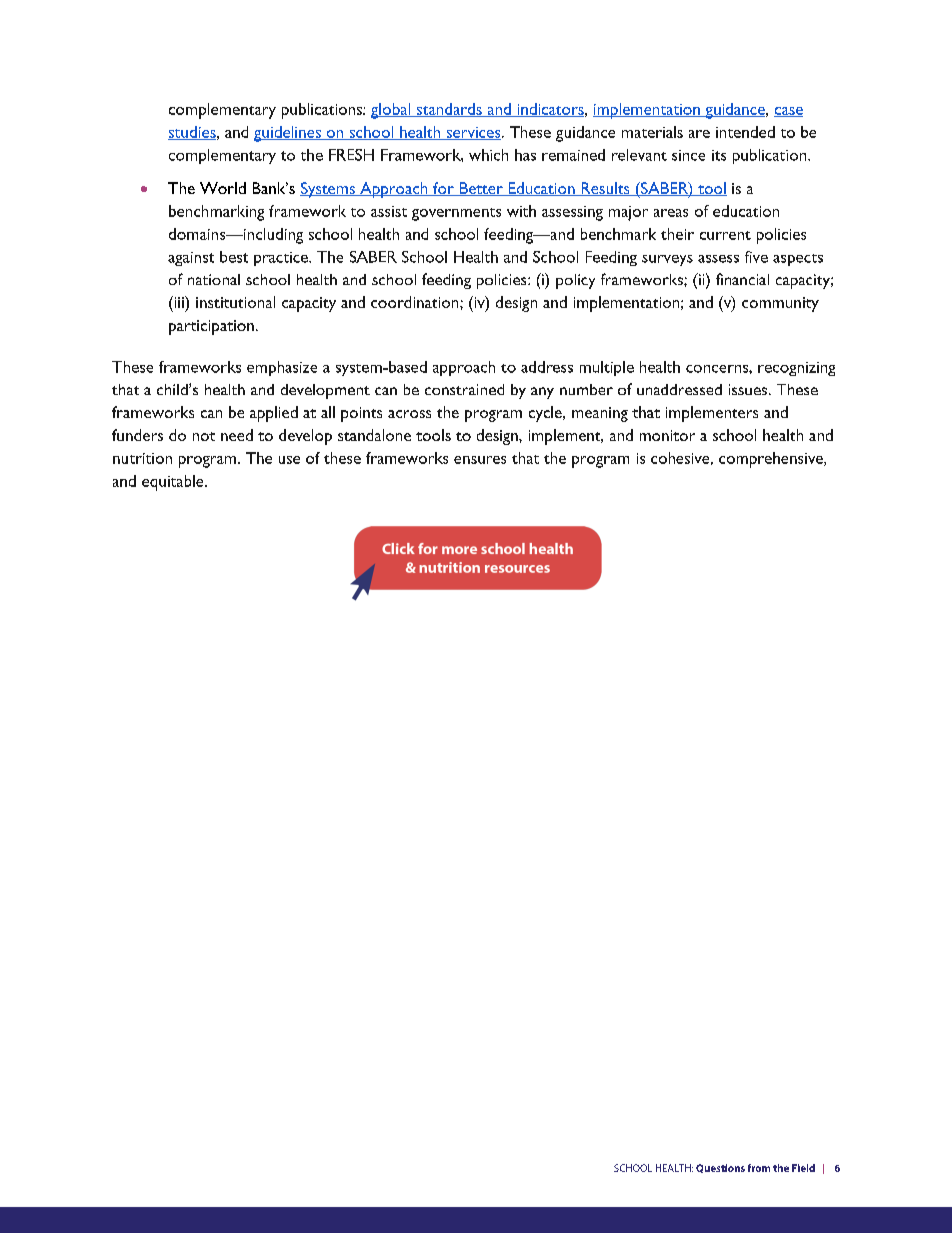 The image size is (952, 1233). What do you see at coordinates (473, 133) in the document?
I see `services` at bounding box center [473, 133].
